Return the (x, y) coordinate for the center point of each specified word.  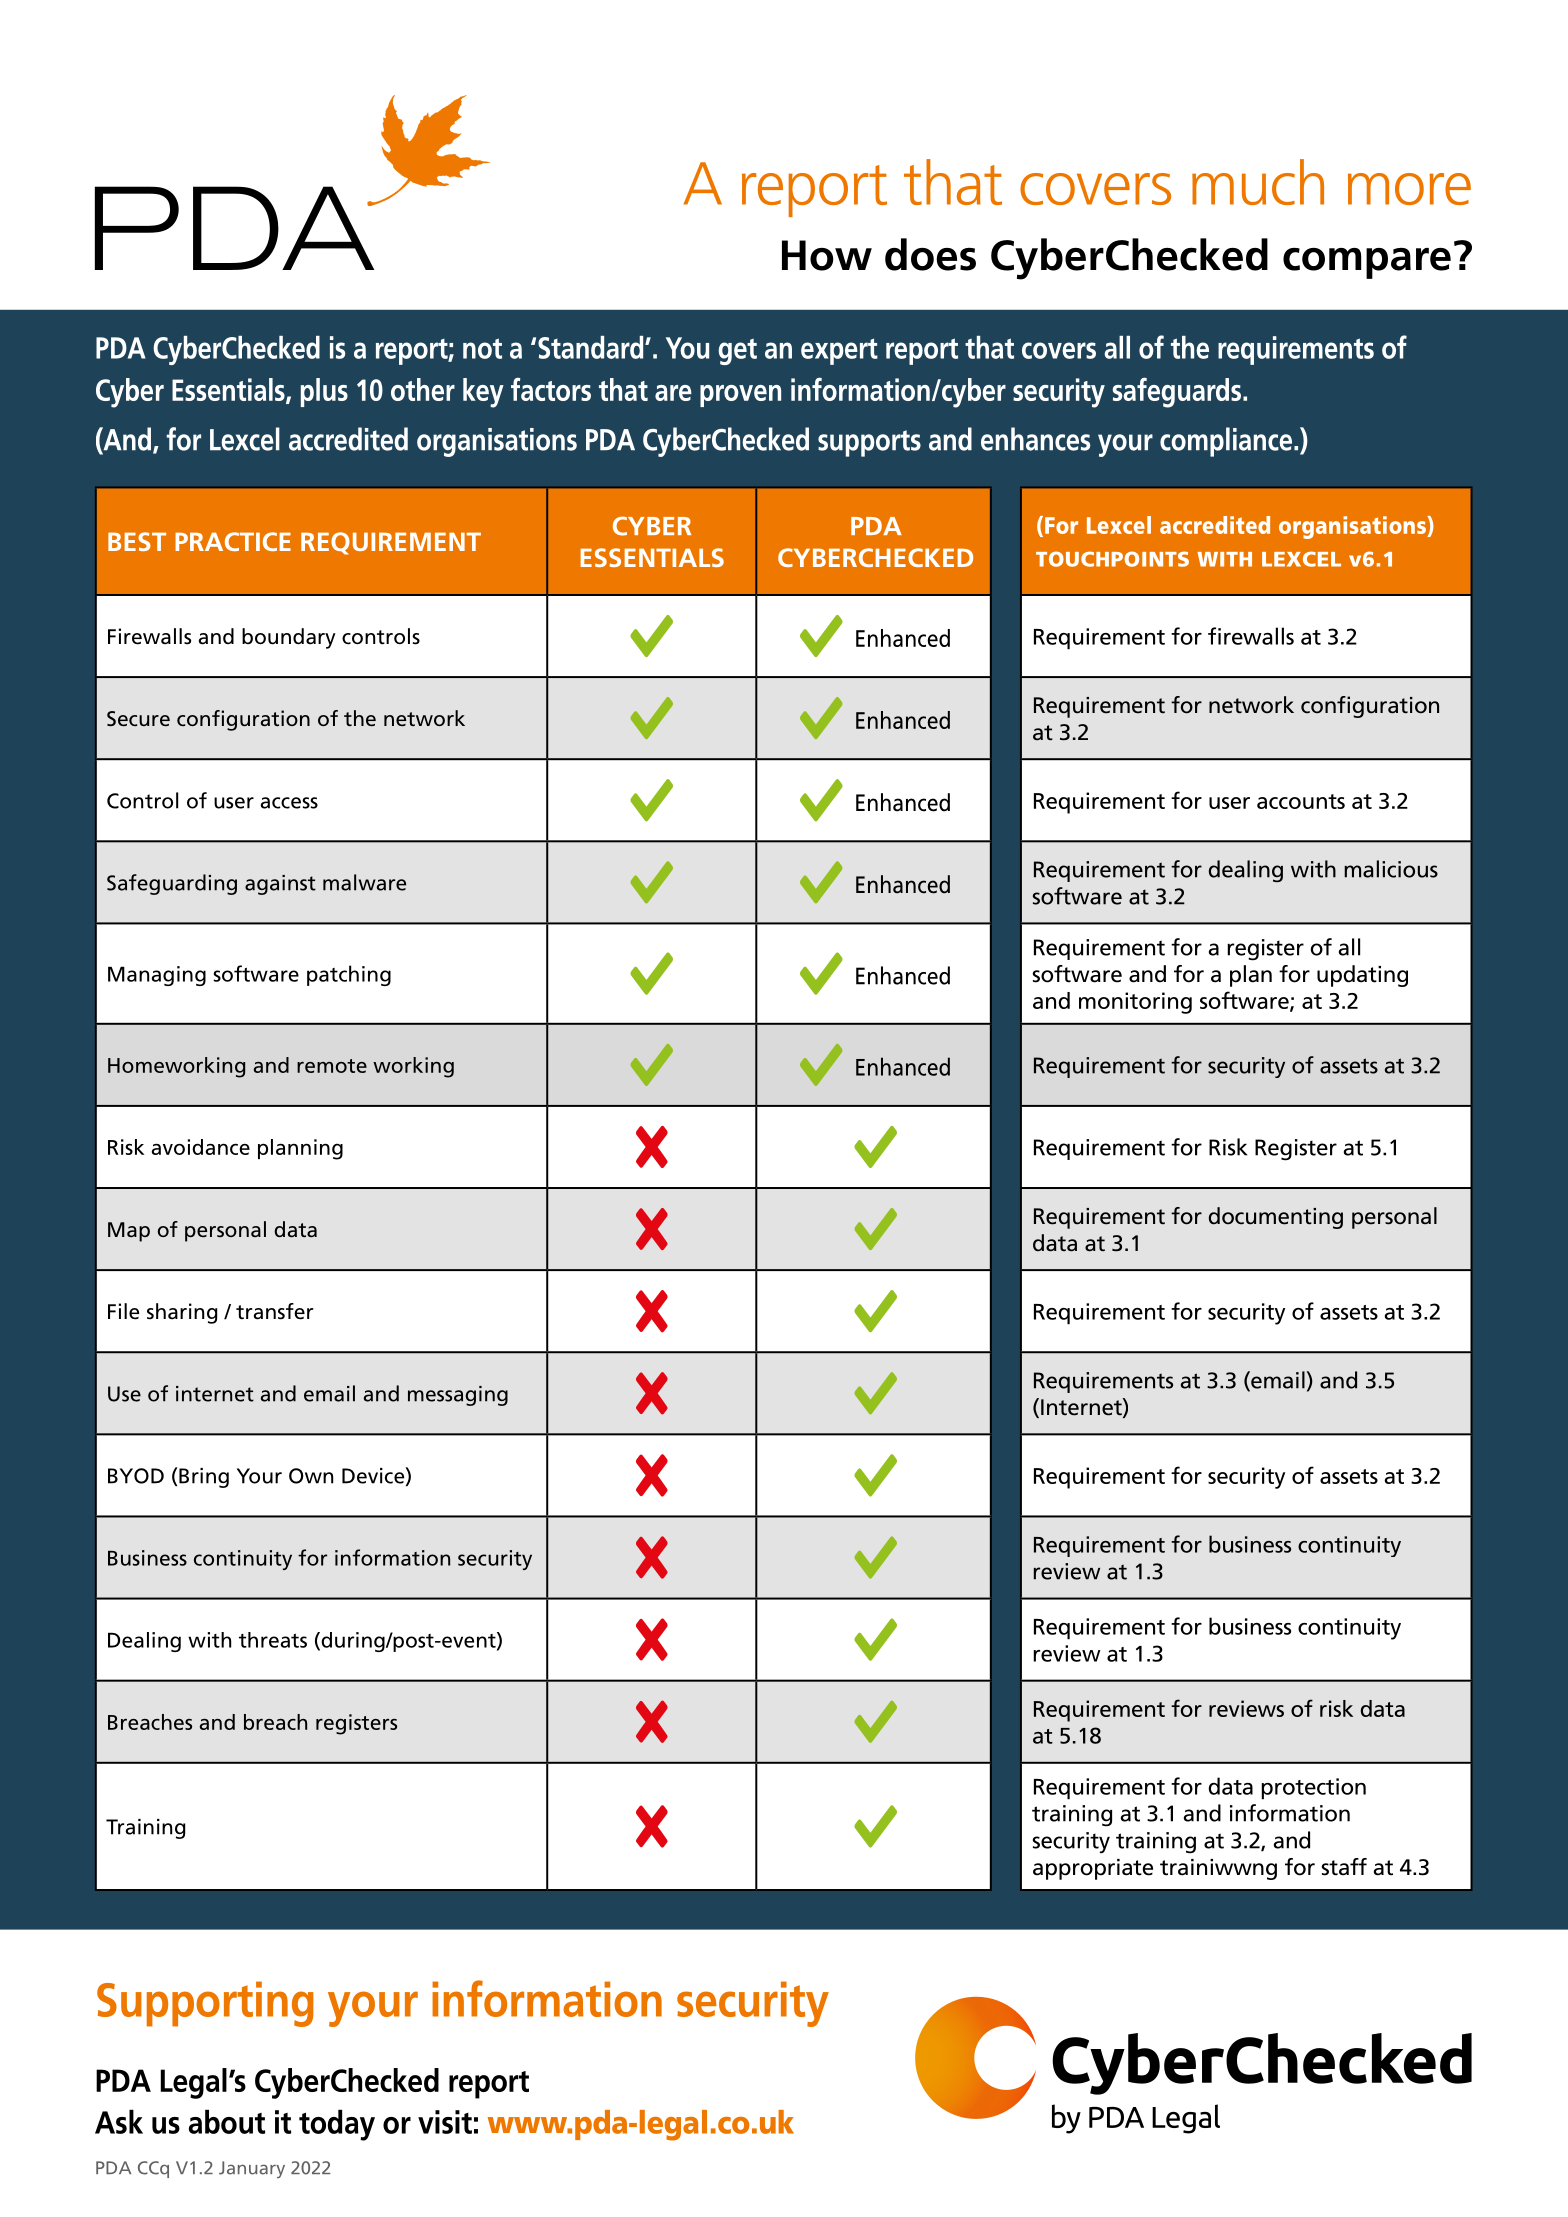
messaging (458, 1396)
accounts (1301, 801)
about (227, 2121)
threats (273, 1640)
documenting (1276, 1218)
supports (869, 443)
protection (1313, 1789)
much (1258, 182)
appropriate (1093, 1869)
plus (324, 392)
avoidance (200, 1147)
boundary (289, 638)
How (827, 255)
